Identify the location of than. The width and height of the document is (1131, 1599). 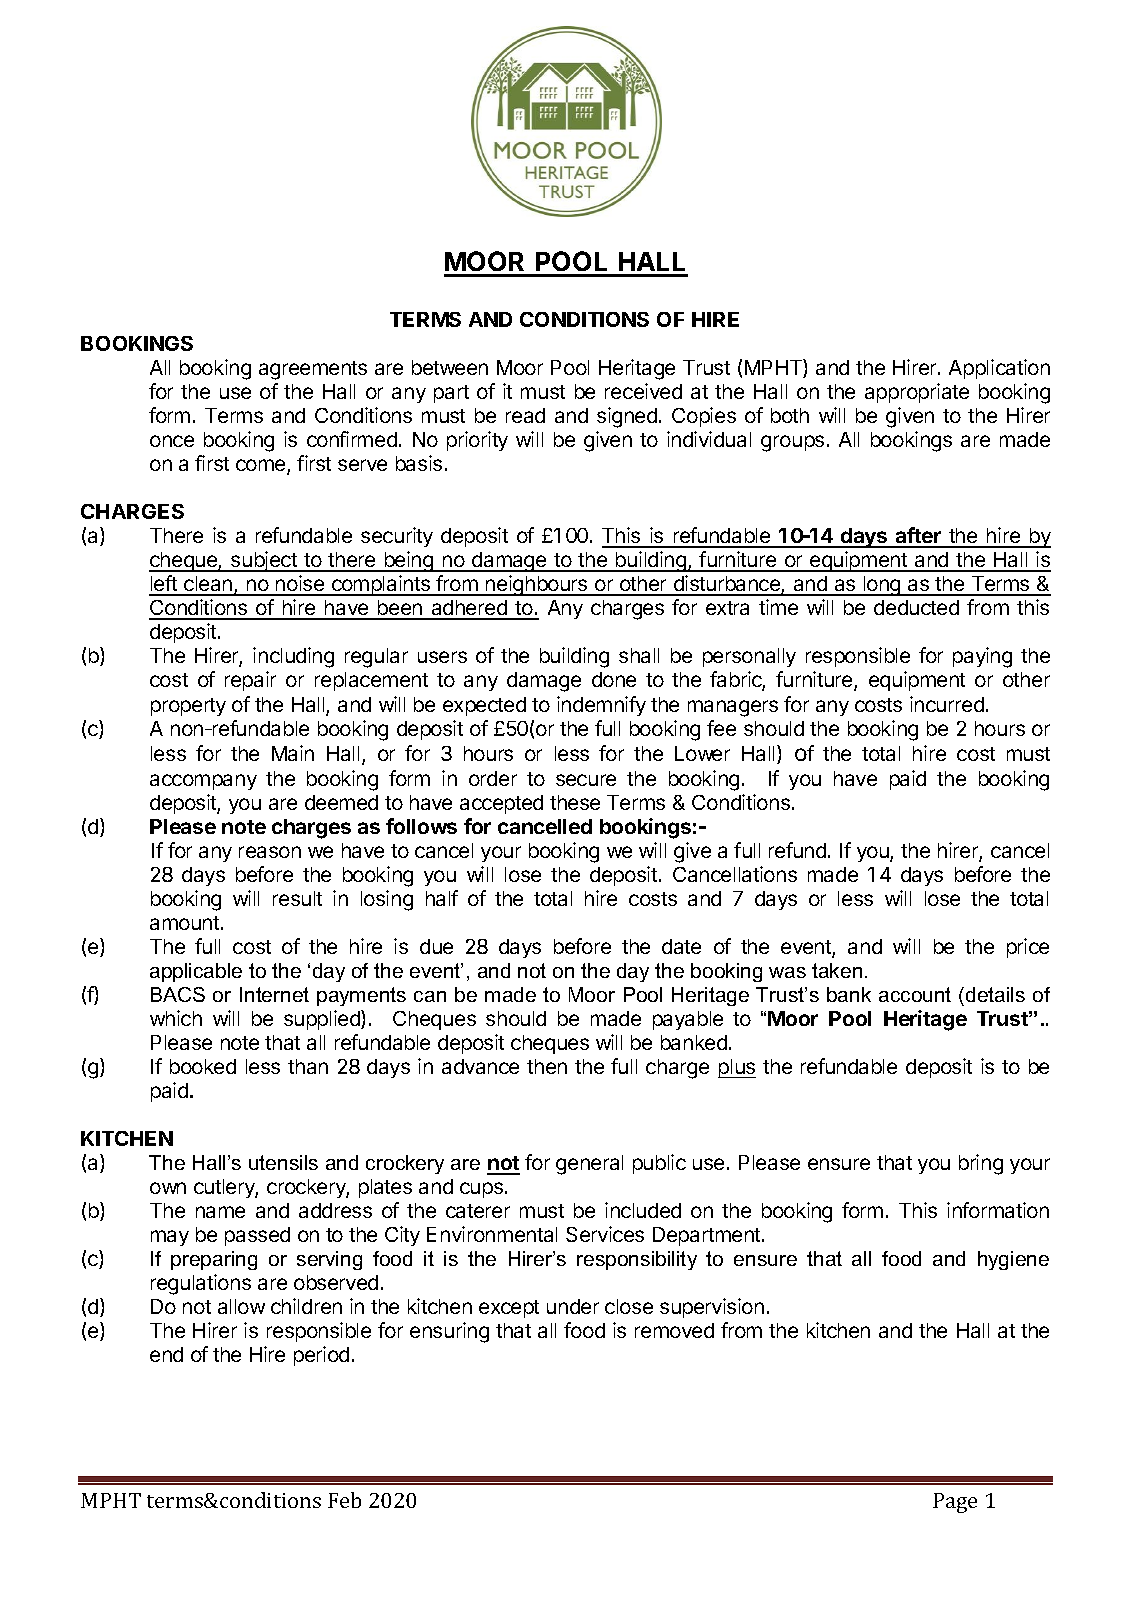
(308, 1066).
